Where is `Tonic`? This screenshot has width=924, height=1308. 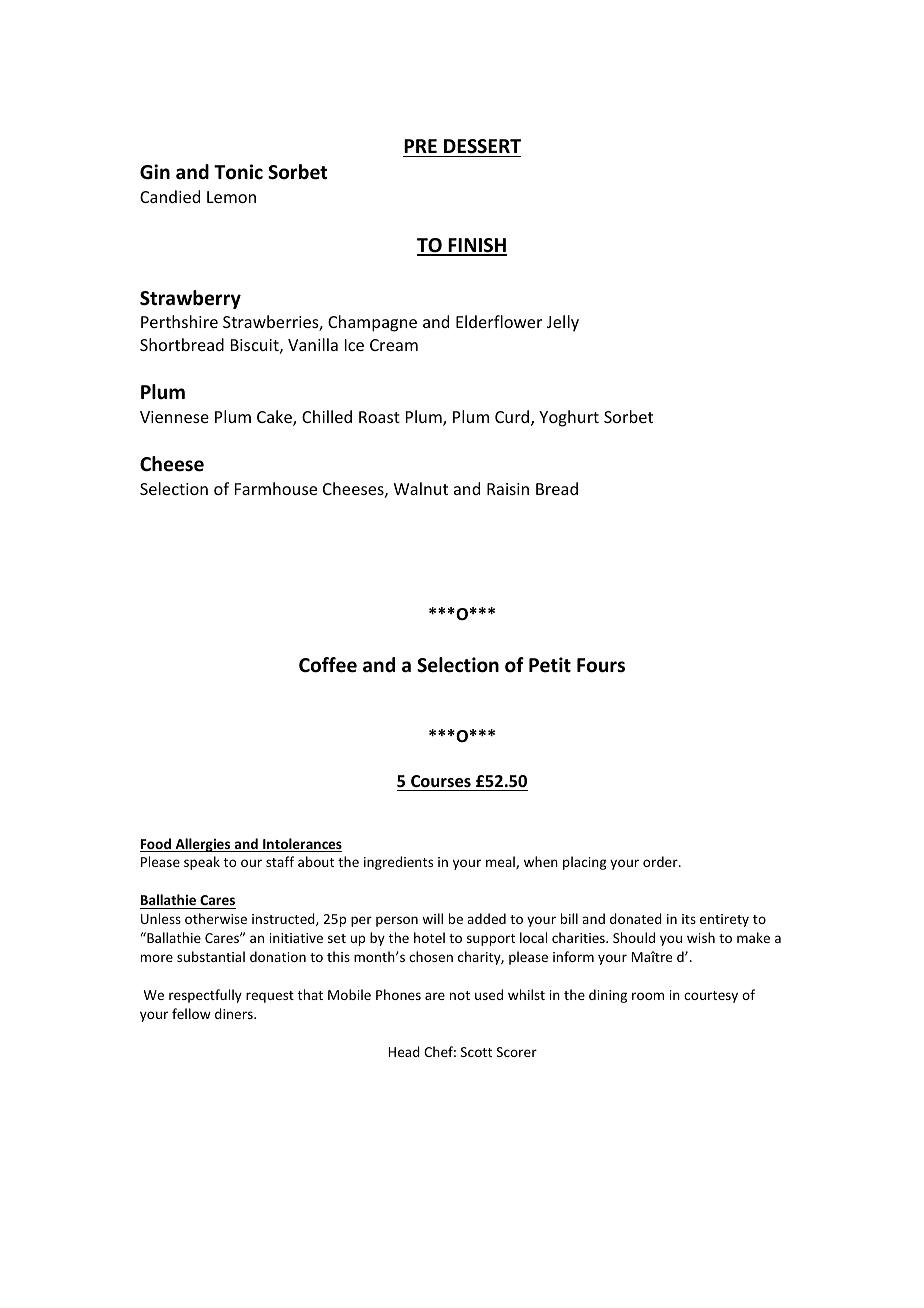 Tonic is located at coordinates (238, 172).
